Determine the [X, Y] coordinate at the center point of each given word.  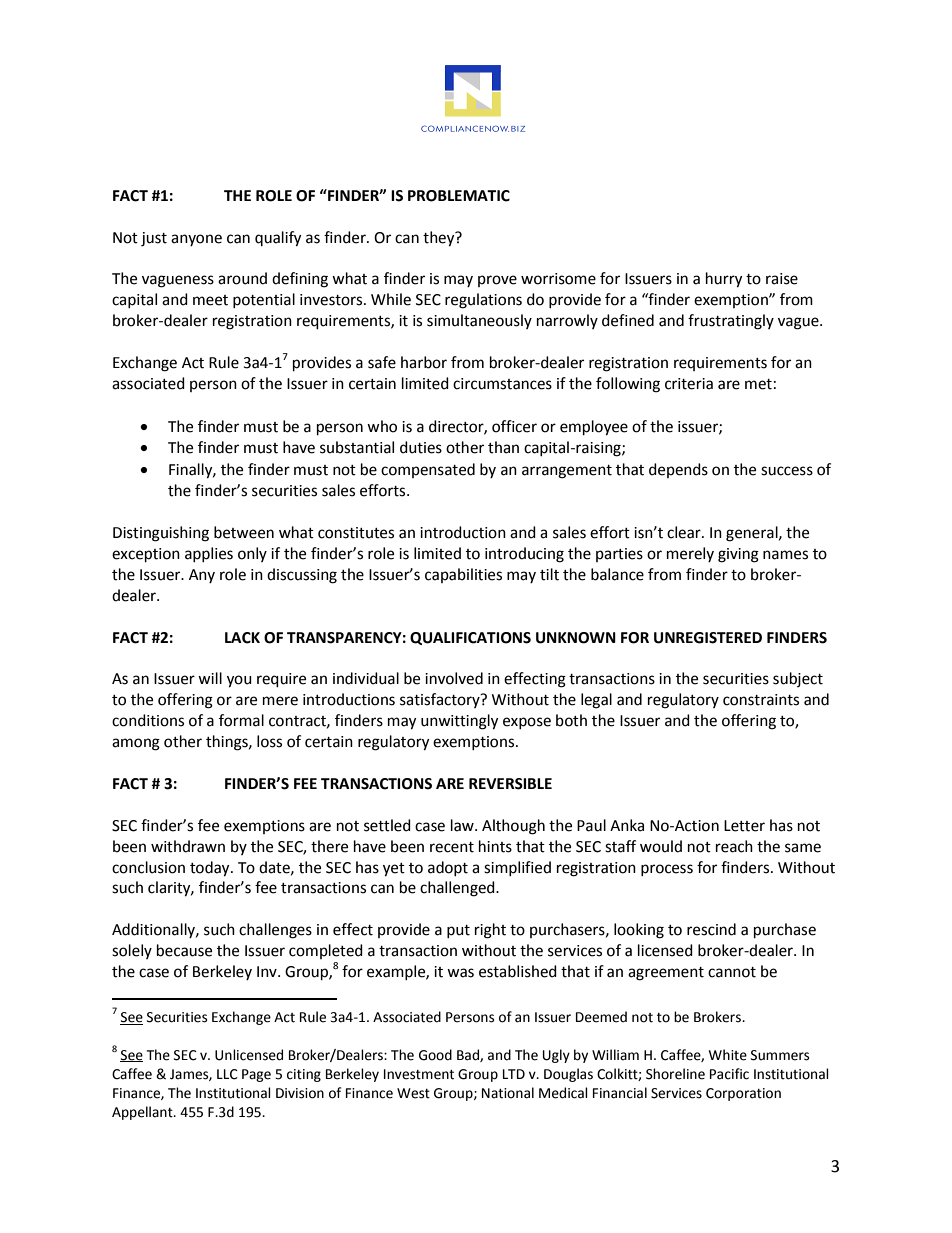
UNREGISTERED [708, 638]
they [440, 239]
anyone [196, 240]
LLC [227, 1074]
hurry [724, 280]
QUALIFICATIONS [470, 638]
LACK [242, 638]
